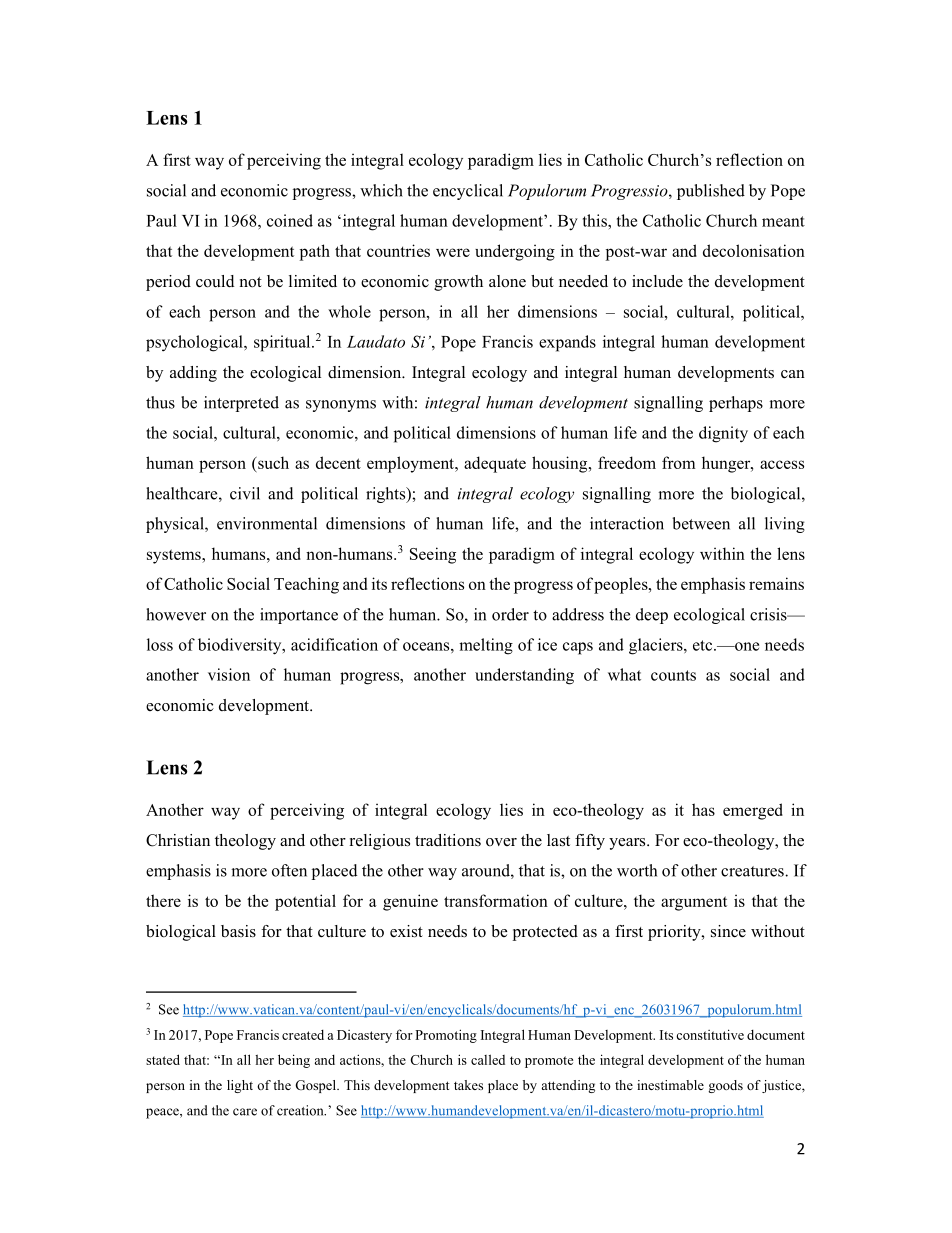 Image resolution: width=952 pixels, height=1233 pixels. What do you see at coordinates (673, 675) in the screenshot?
I see `counts` at bounding box center [673, 675].
